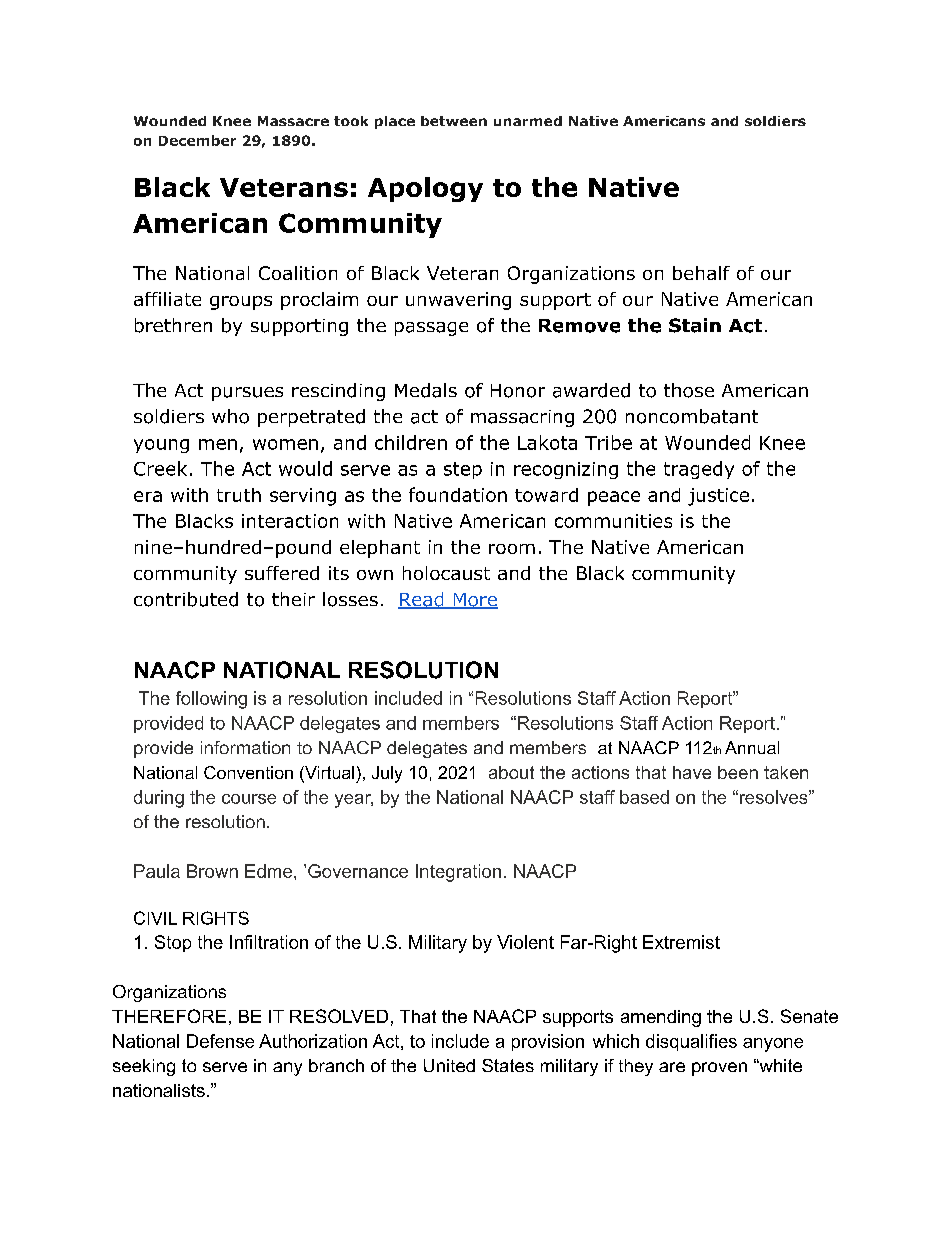 The width and height of the screenshot is (952, 1233). Describe the element at coordinates (701, 273) in the screenshot. I see `behalf` at that location.
